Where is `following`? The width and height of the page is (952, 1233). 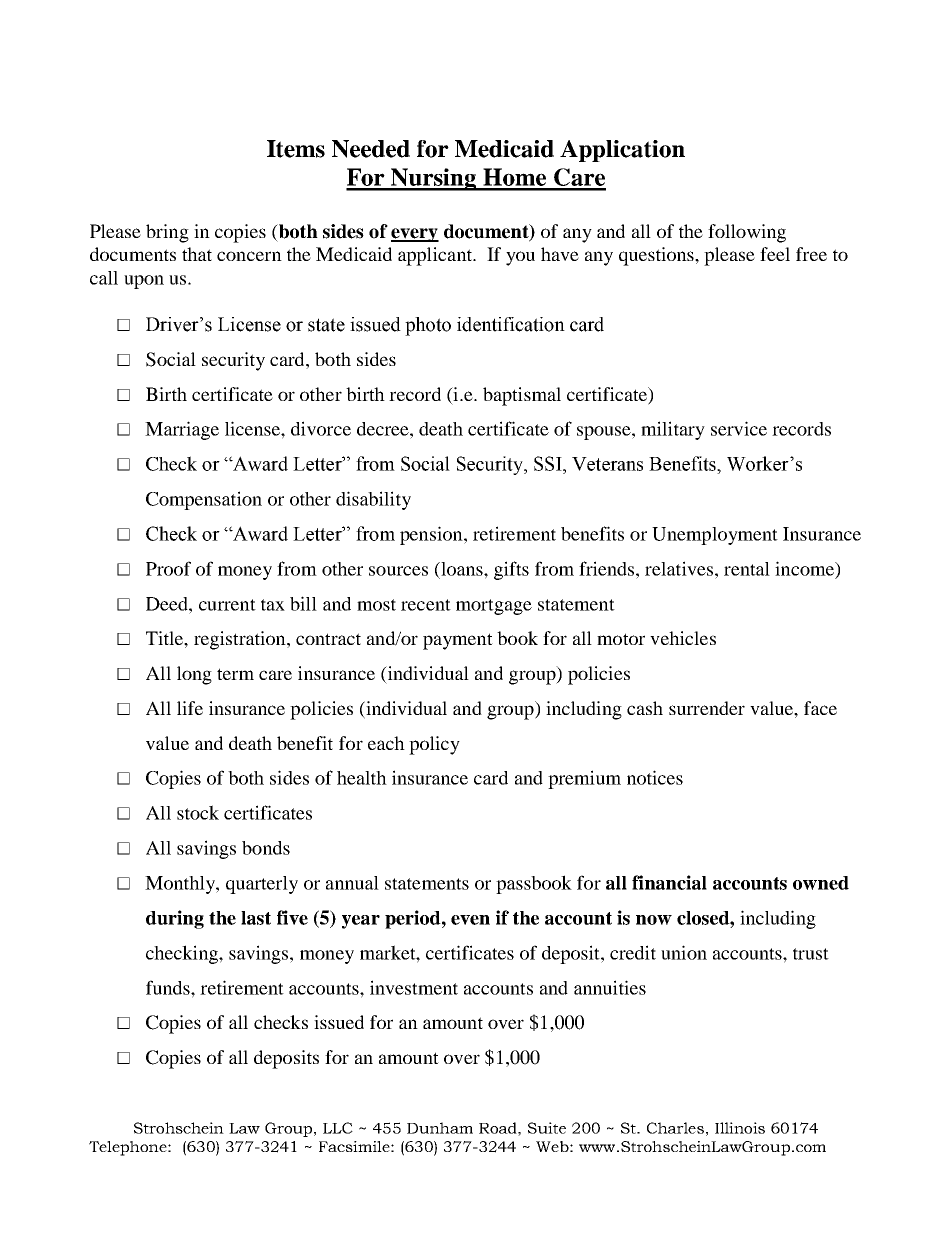 following is located at coordinates (747, 233).
